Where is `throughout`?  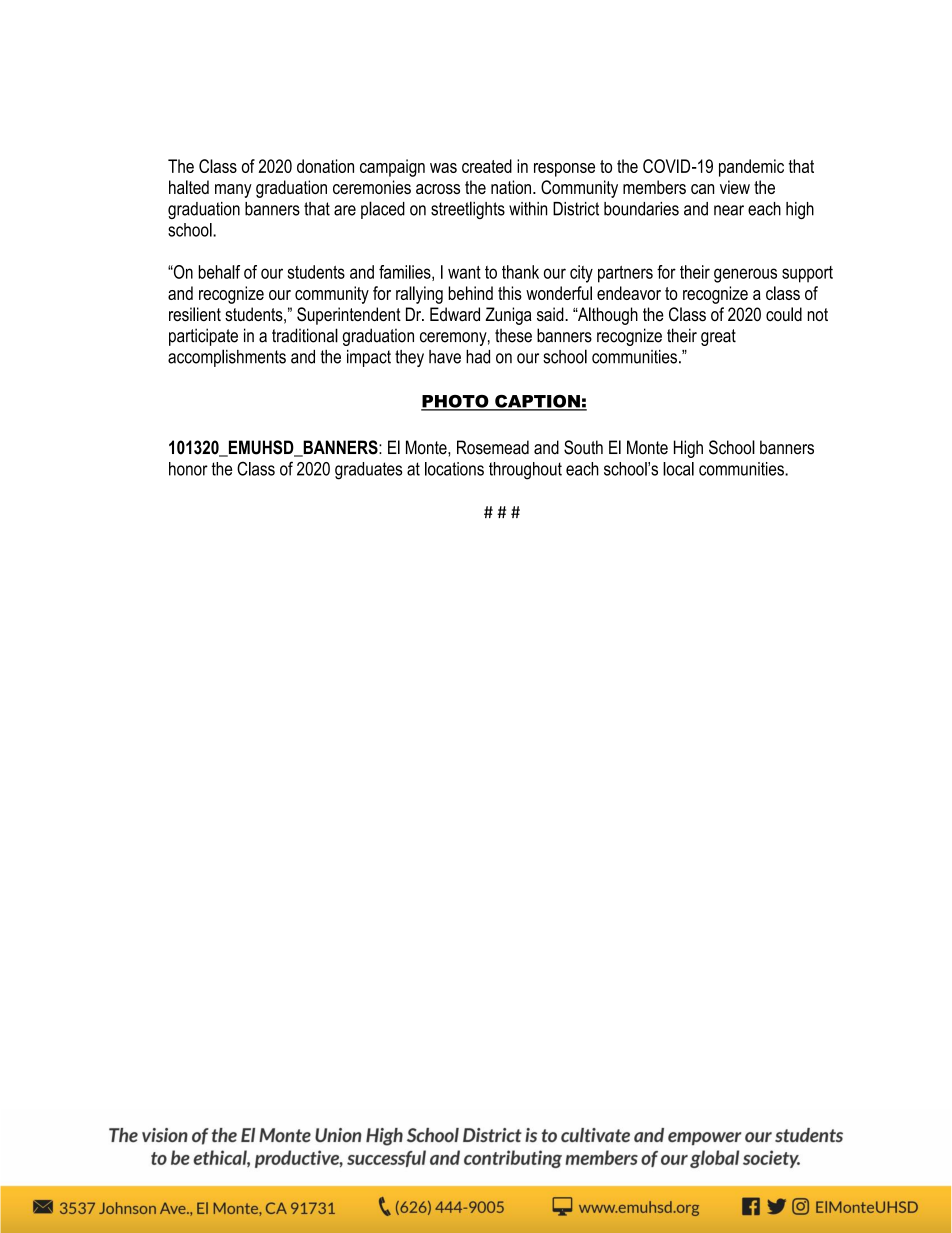
throughout is located at coordinates (525, 471).
